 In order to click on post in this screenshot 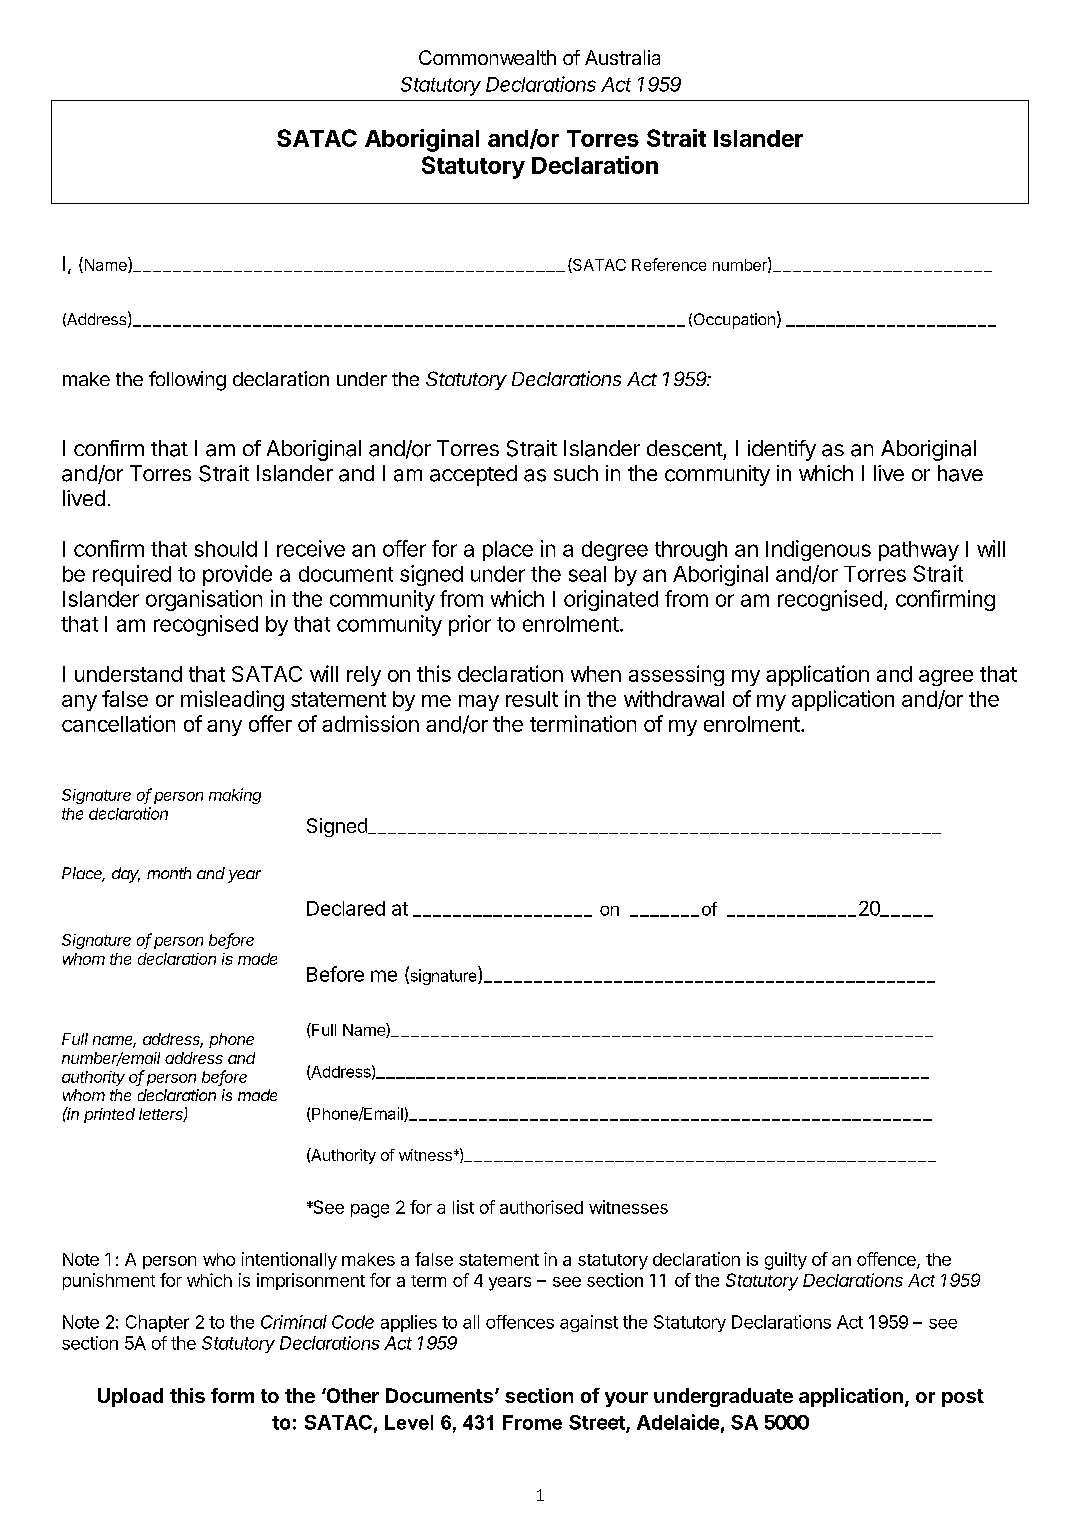, I will do `click(963, 1398)`.
